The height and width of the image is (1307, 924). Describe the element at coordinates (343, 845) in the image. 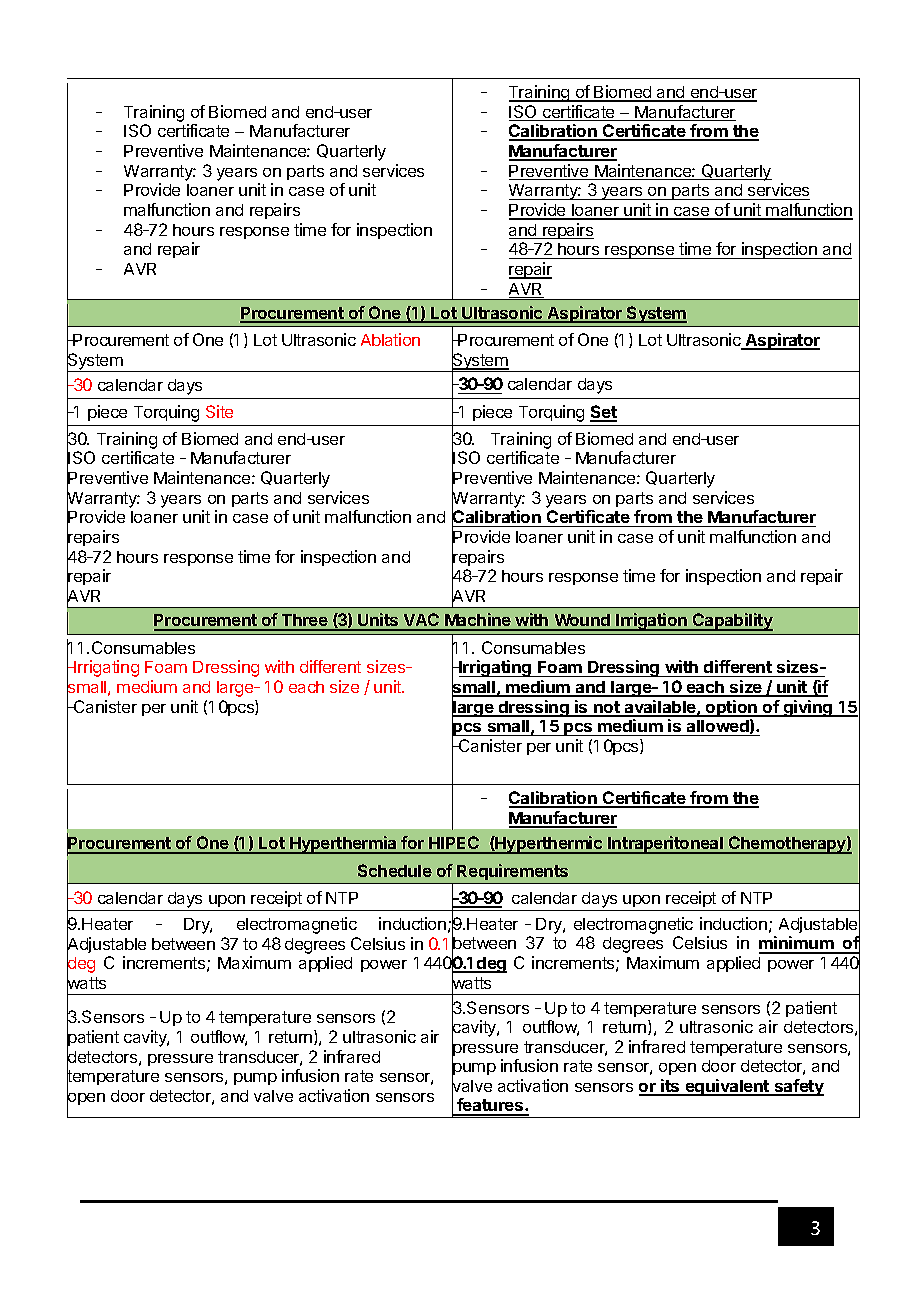

I see `Hyperthermia` at that location.
